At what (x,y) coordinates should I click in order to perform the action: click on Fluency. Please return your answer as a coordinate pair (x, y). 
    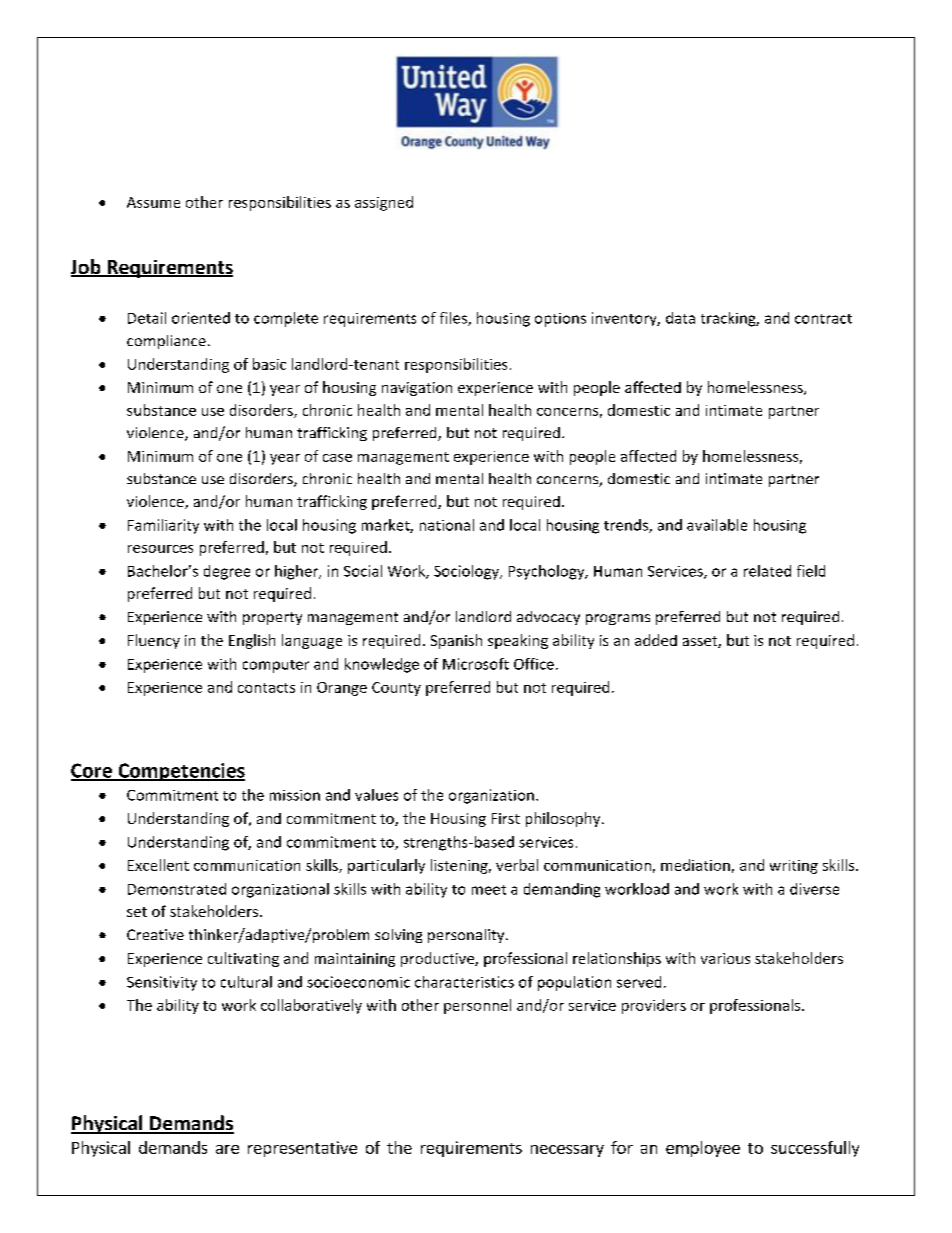
    Looking at the image, I should click on (154, 641).
